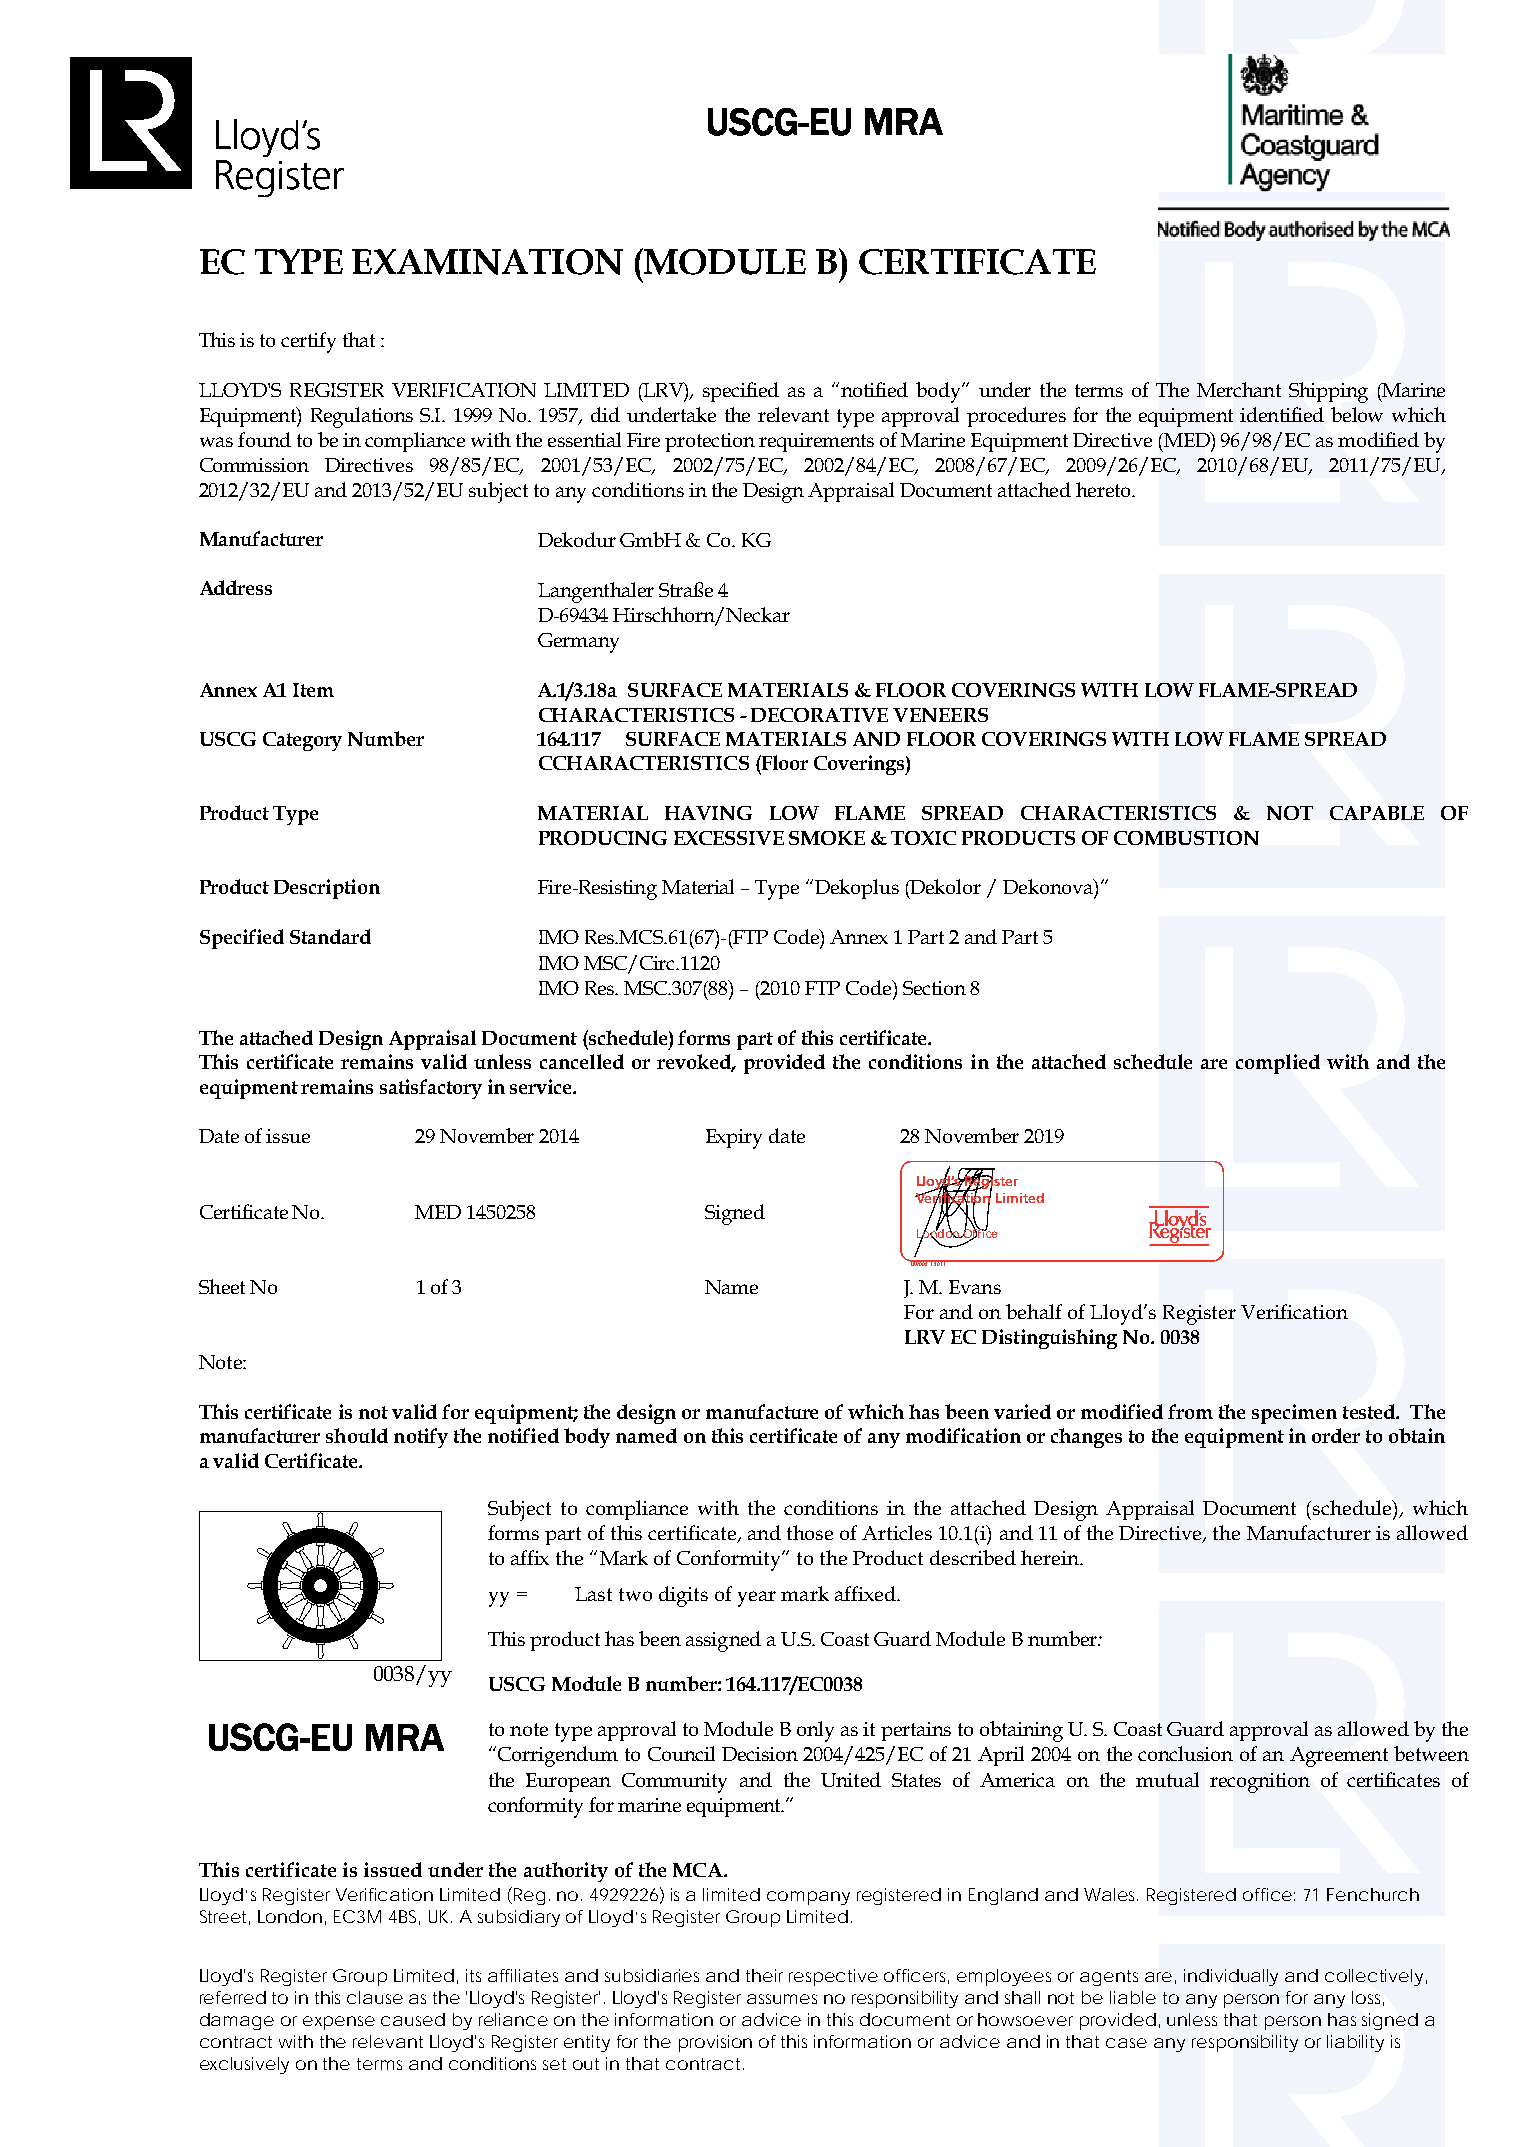  What do you see at coordinates (1186, 838) in the image?
I see `COMBUSTION` at bounding box center [1186, 838].
